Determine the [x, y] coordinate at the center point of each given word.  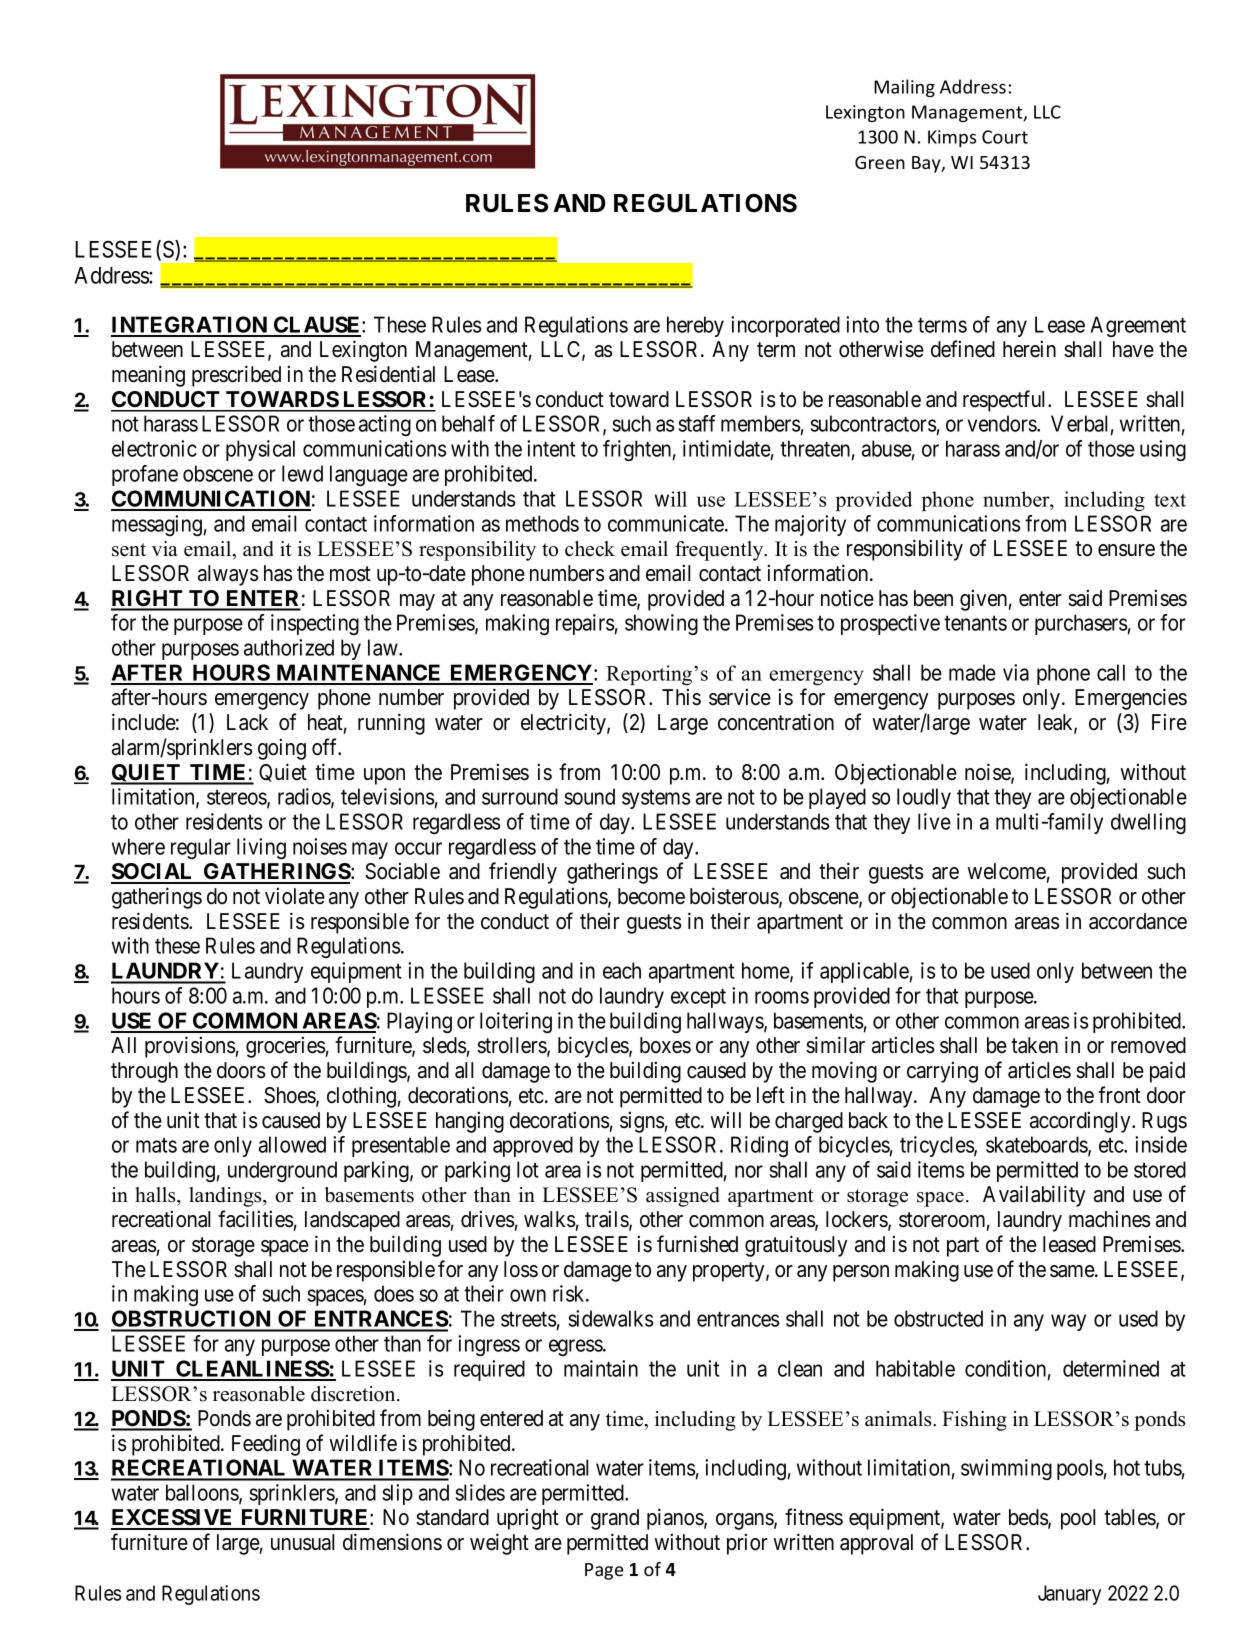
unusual [302, 1542]
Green [880, 162]
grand [615, 1519]
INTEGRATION [190, 326]
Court [1005, 137]
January [1069, 1595]
